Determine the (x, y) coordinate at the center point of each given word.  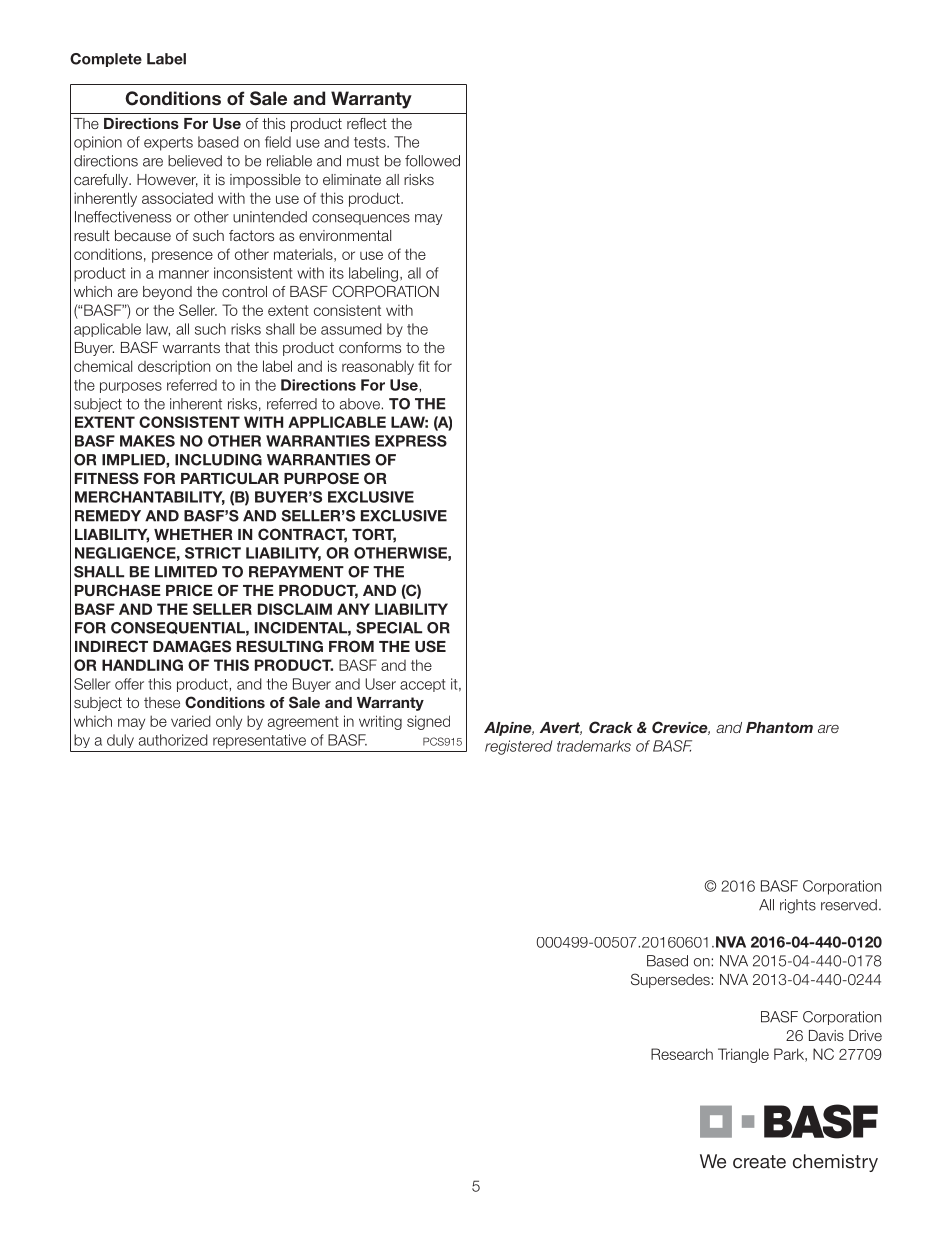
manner (184, 274)
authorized (173, 740)
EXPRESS (411, 441)
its (337, 273)
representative (259, 741)
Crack (611, 727)
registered (519, 747)
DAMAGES (192, 646)
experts (168, 144)
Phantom (779, 727)
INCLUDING (218, 460)
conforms (370, 347)
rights (798, 906)
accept (422, 685)
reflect (367, 123)
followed (432, 161)
